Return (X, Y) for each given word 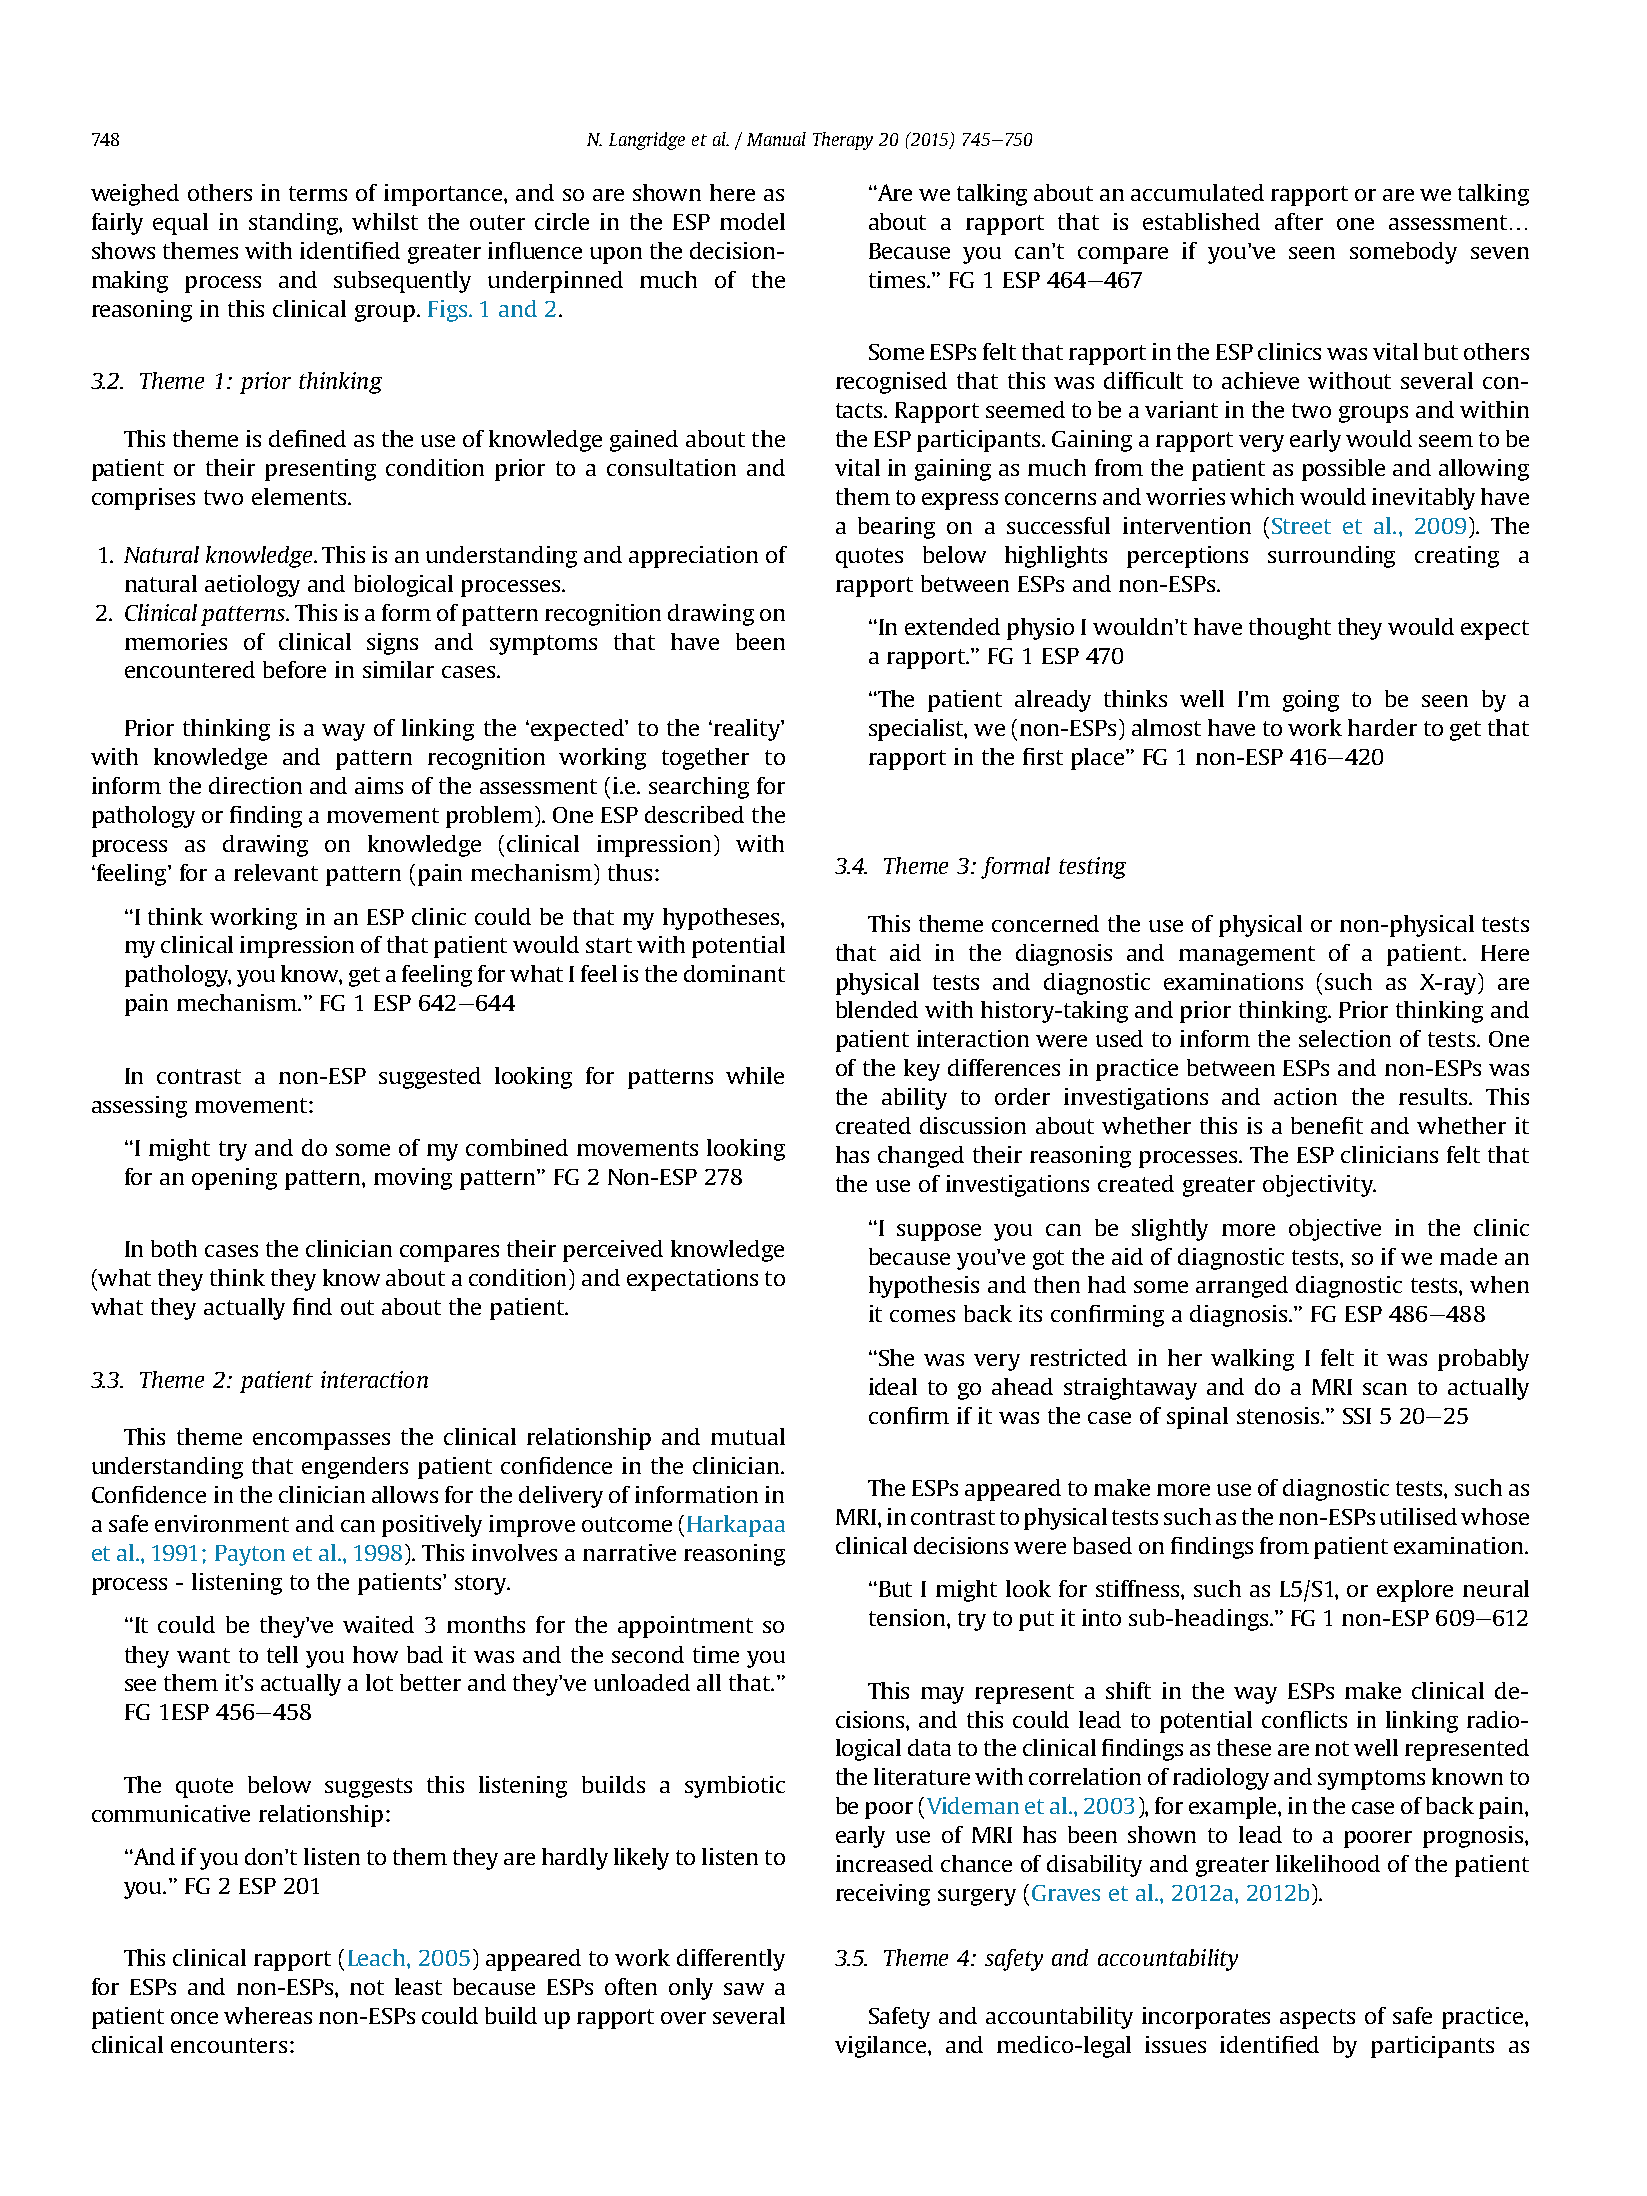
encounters (229, 2045)
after (1299, 221)
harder (1382, 727)
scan (1385, 1389)
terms (318, 193)
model (752, 221)
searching (699, 788)
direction (255, 785)
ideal (893, 1386)
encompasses (321, 1441)
